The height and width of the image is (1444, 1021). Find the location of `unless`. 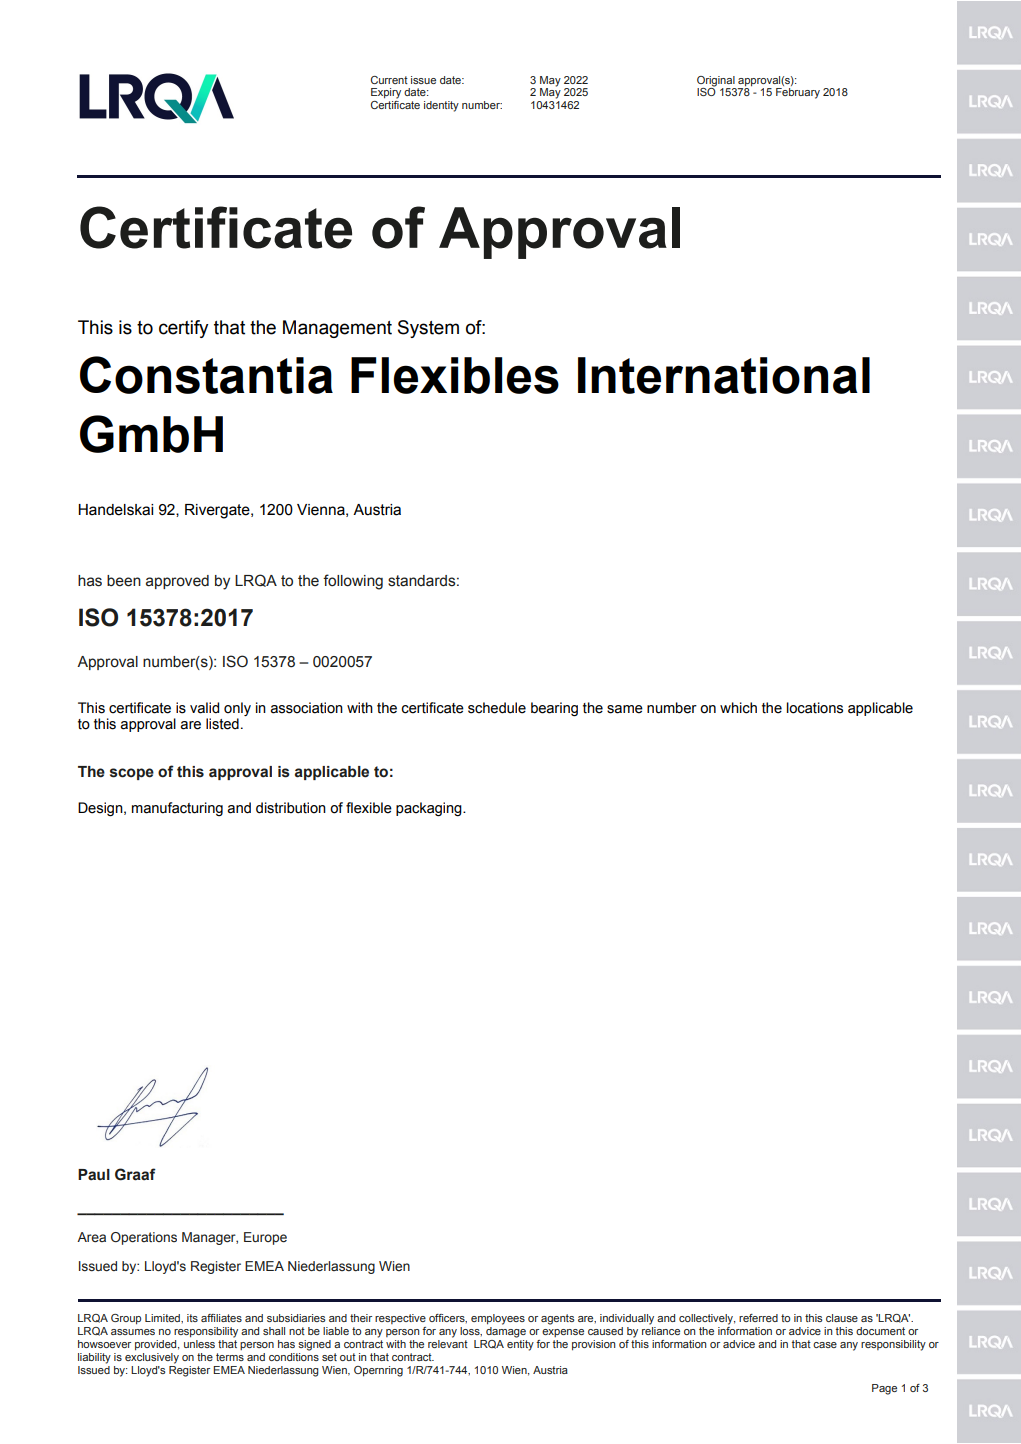

unless is located at coordinates (199, 1342).
